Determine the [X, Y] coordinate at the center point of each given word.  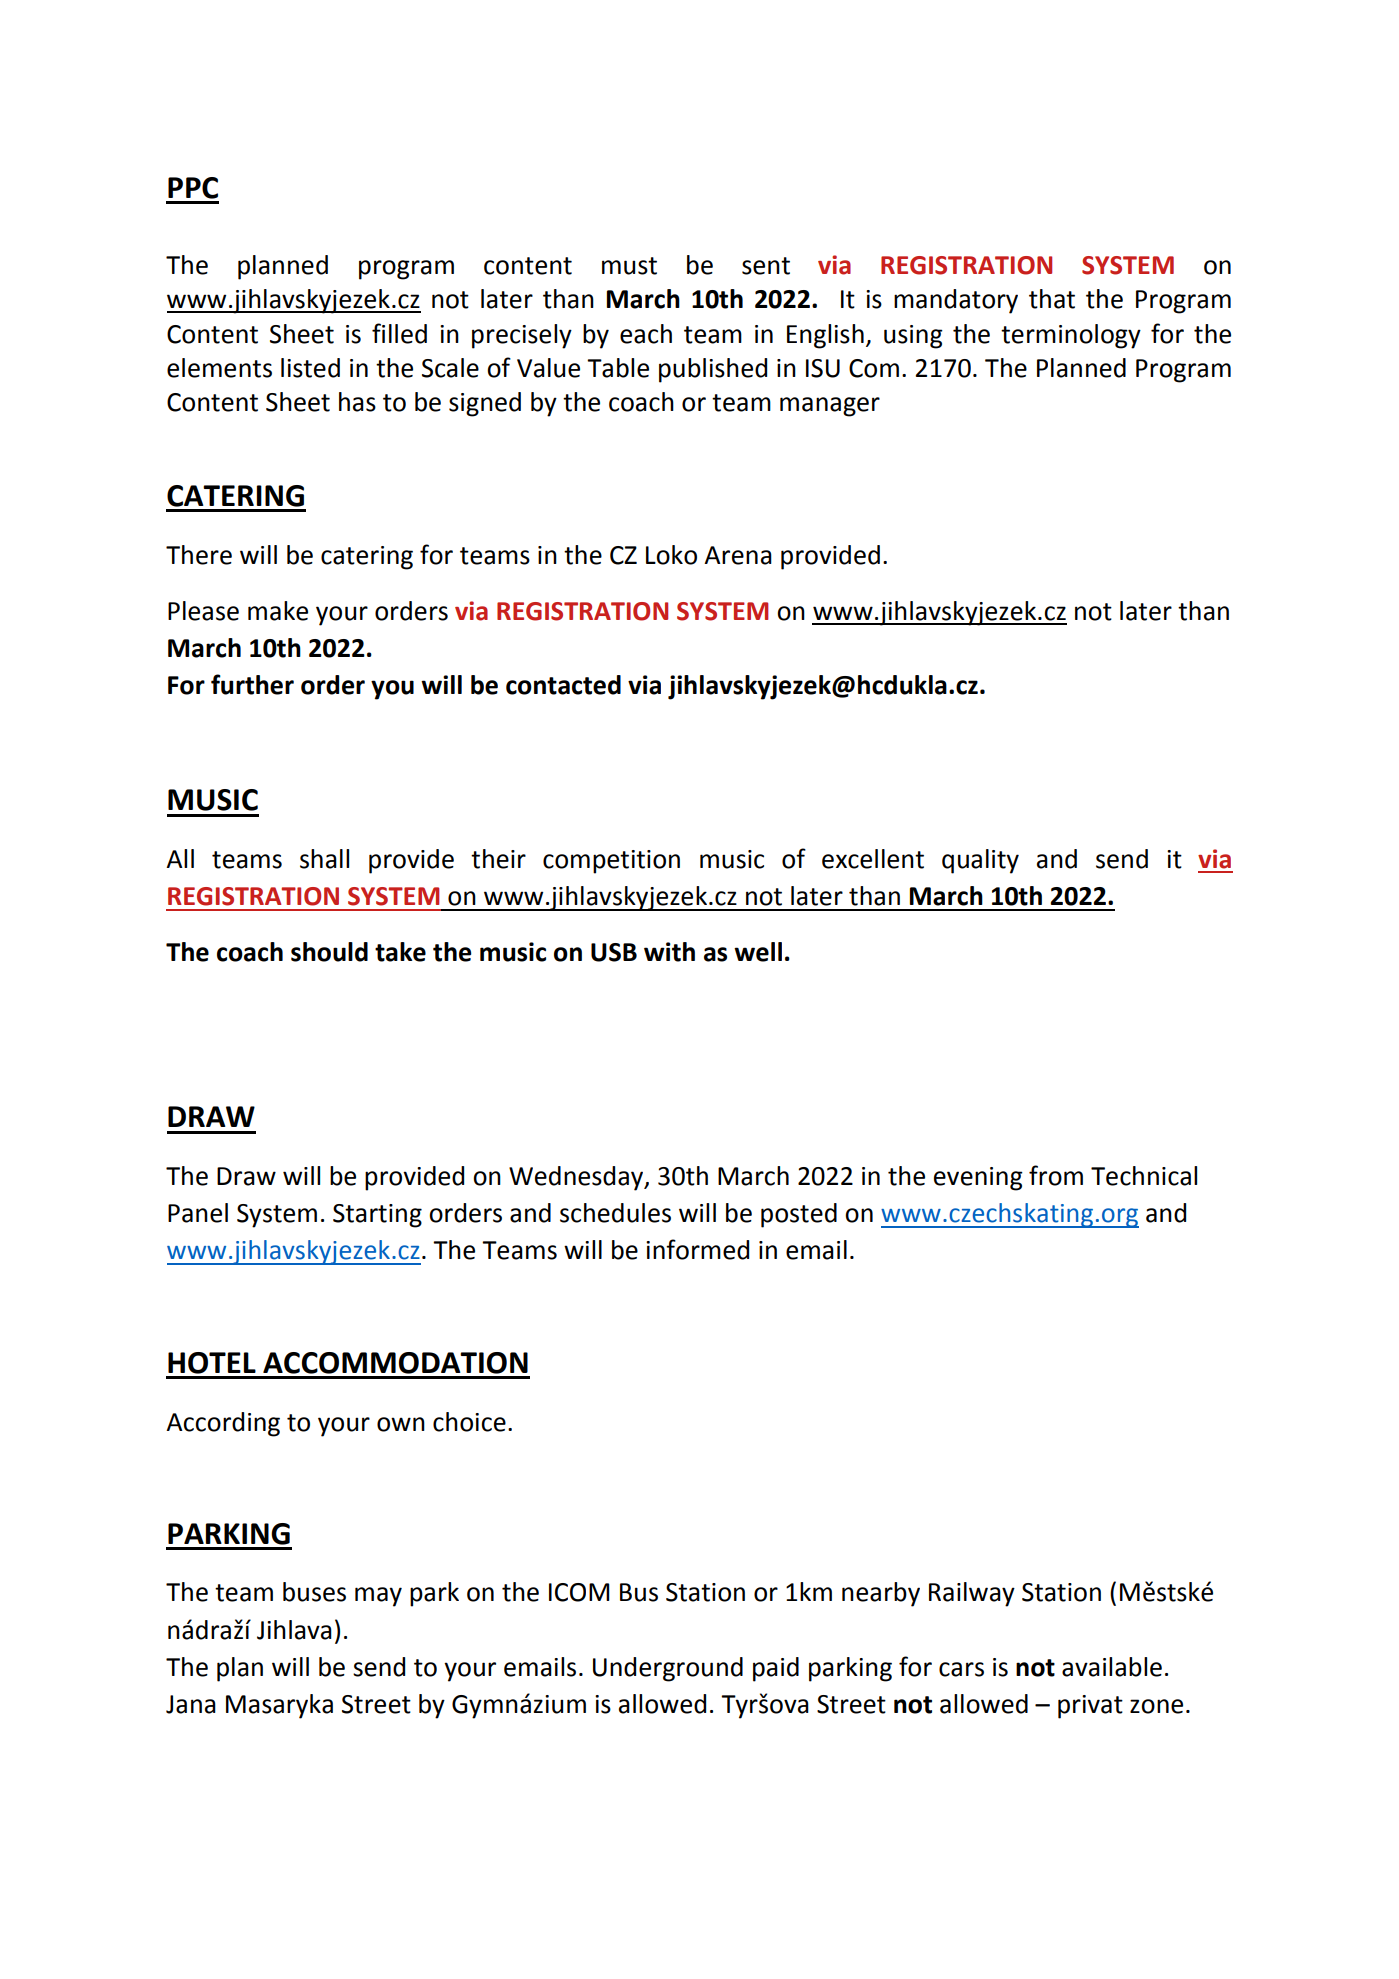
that [1052, 299]
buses [314, 1592]
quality [980, 861]
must [629, 266]
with [669, 952]
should [329, 952]
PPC [193, 188]
